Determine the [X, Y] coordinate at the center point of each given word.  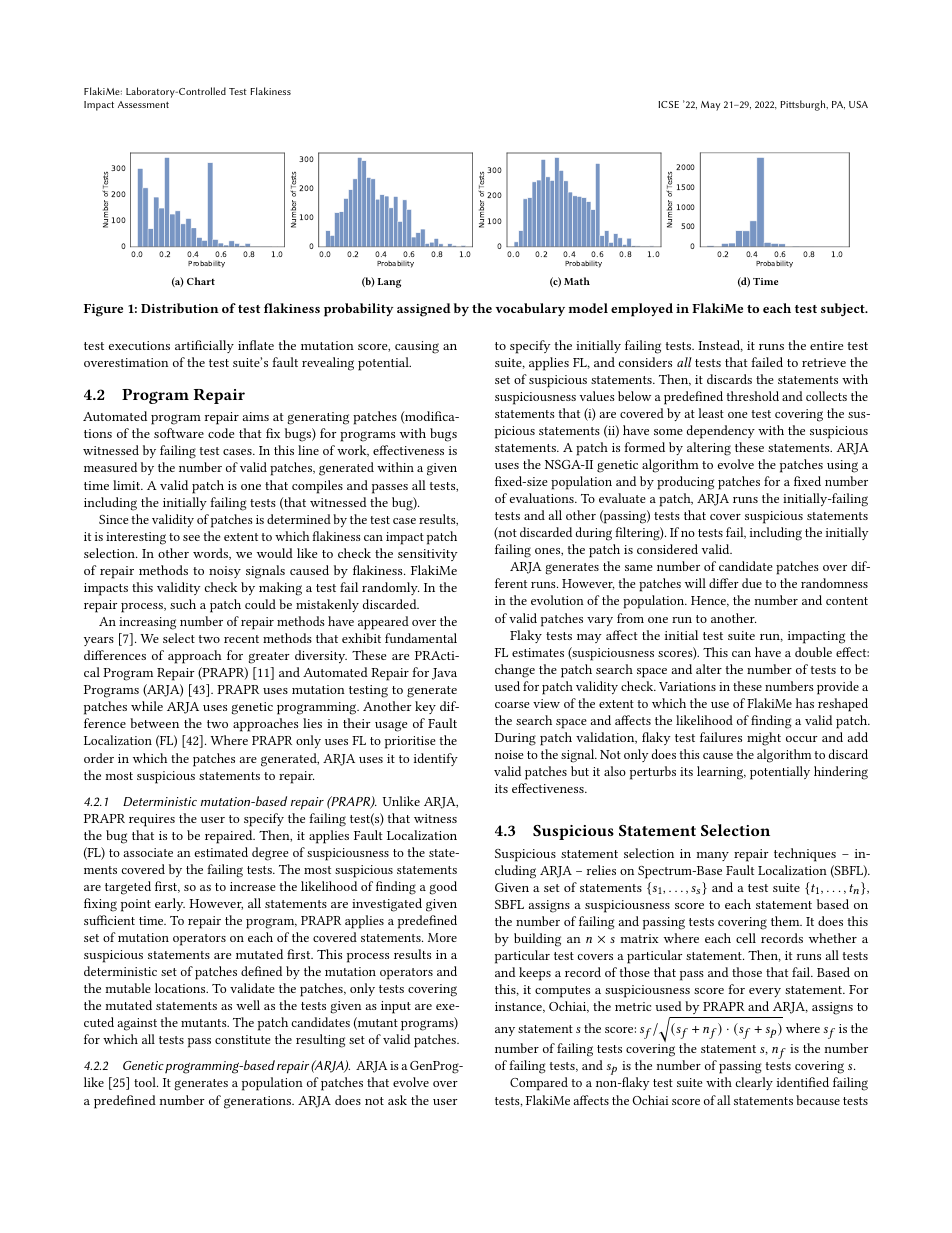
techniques [805, 855]
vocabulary [530, 309]
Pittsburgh [804, 105]
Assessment [143, 104]
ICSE [668, 104]
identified [803, 1082]
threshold [753, 396]
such [183, 604]
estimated [221, 852]
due [752, 583]
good [443, 888]
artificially [204, 346]
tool [146, 1082]
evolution [557, 600]
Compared [539, 1084]
